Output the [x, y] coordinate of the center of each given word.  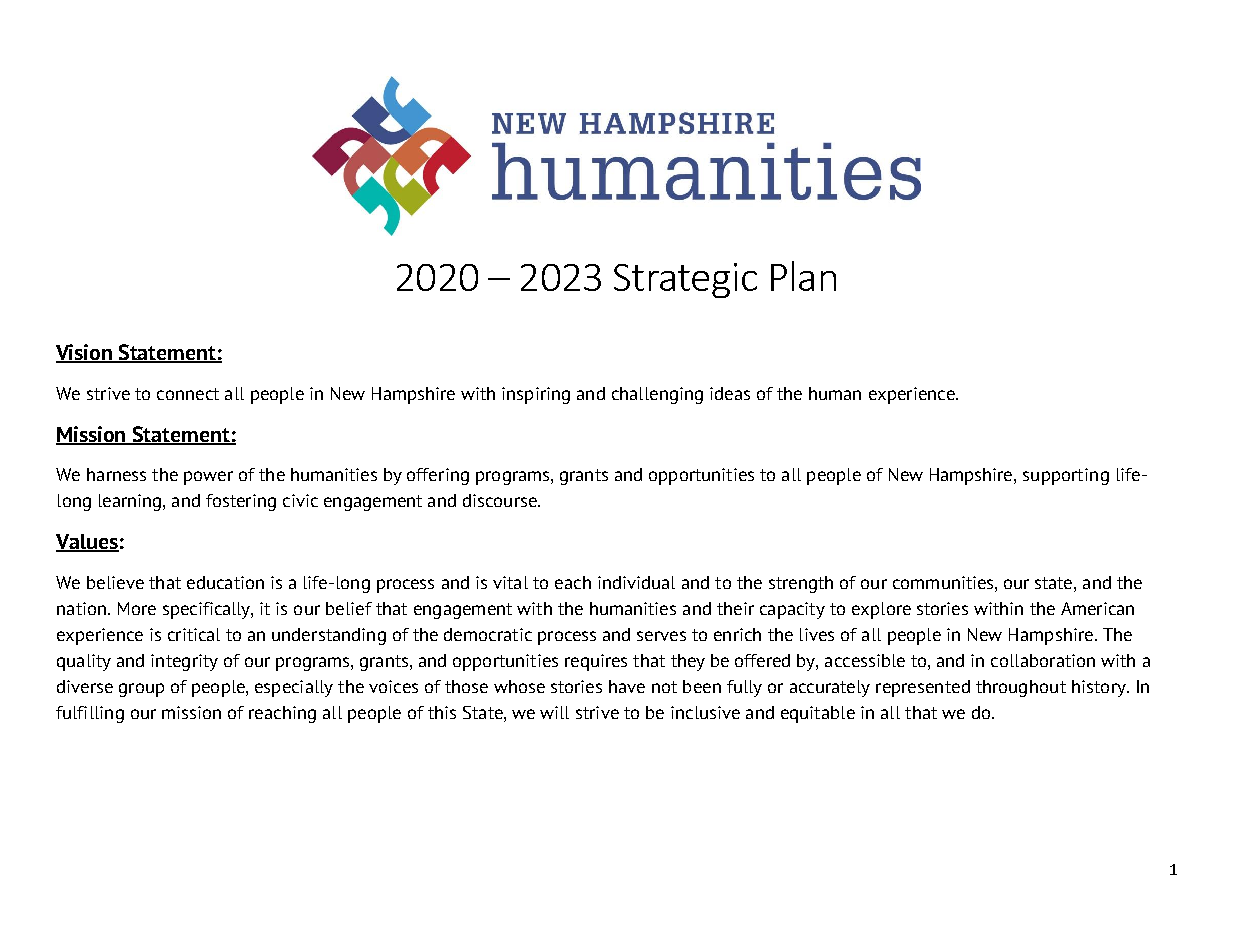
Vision [85, 353]
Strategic [685, 280]
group [141, 690]
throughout [1021, 688]
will [554, 712]
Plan [803, 276]
